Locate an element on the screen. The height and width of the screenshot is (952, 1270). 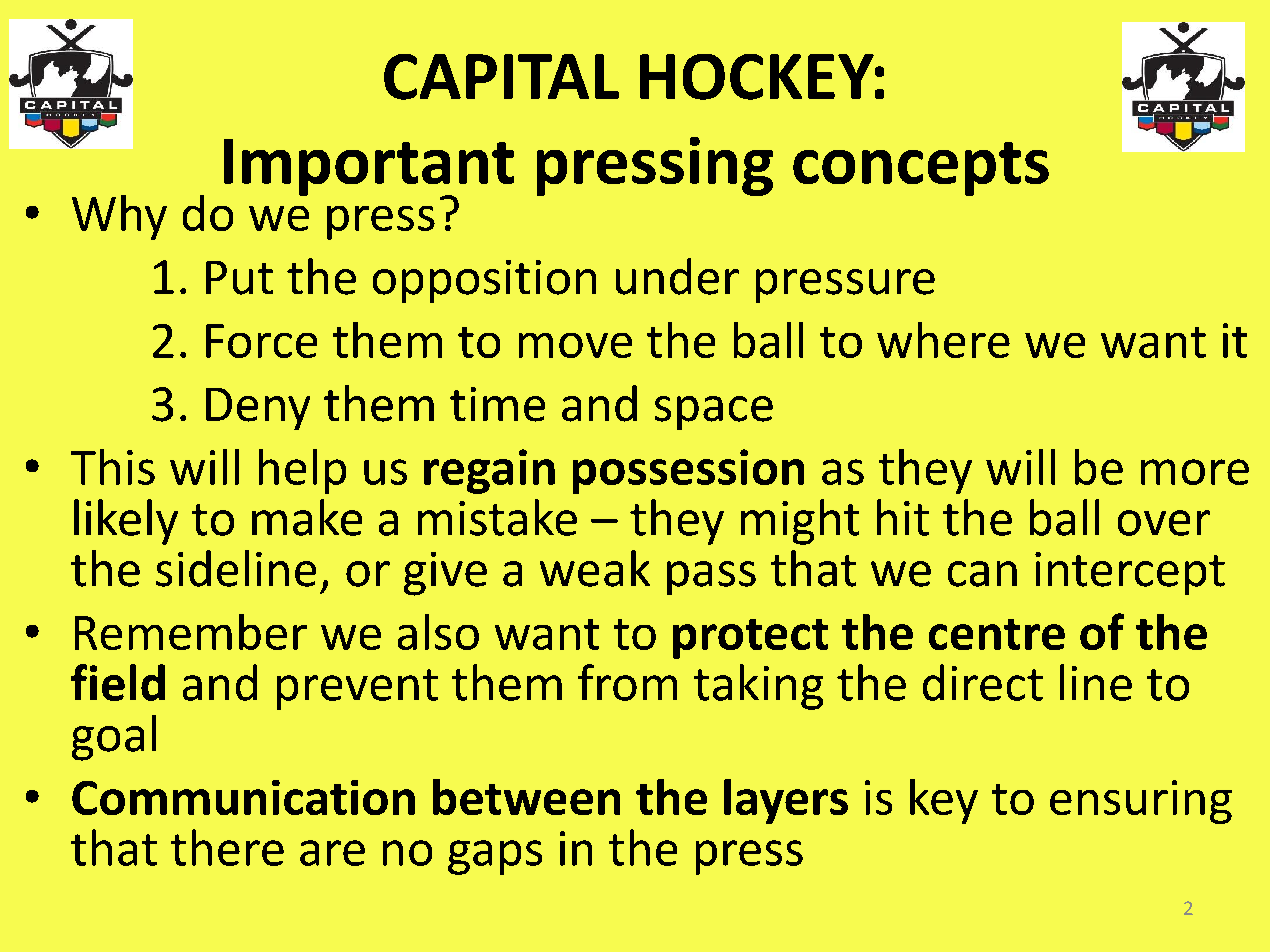
concepts is located at coordinates (921, 169).
